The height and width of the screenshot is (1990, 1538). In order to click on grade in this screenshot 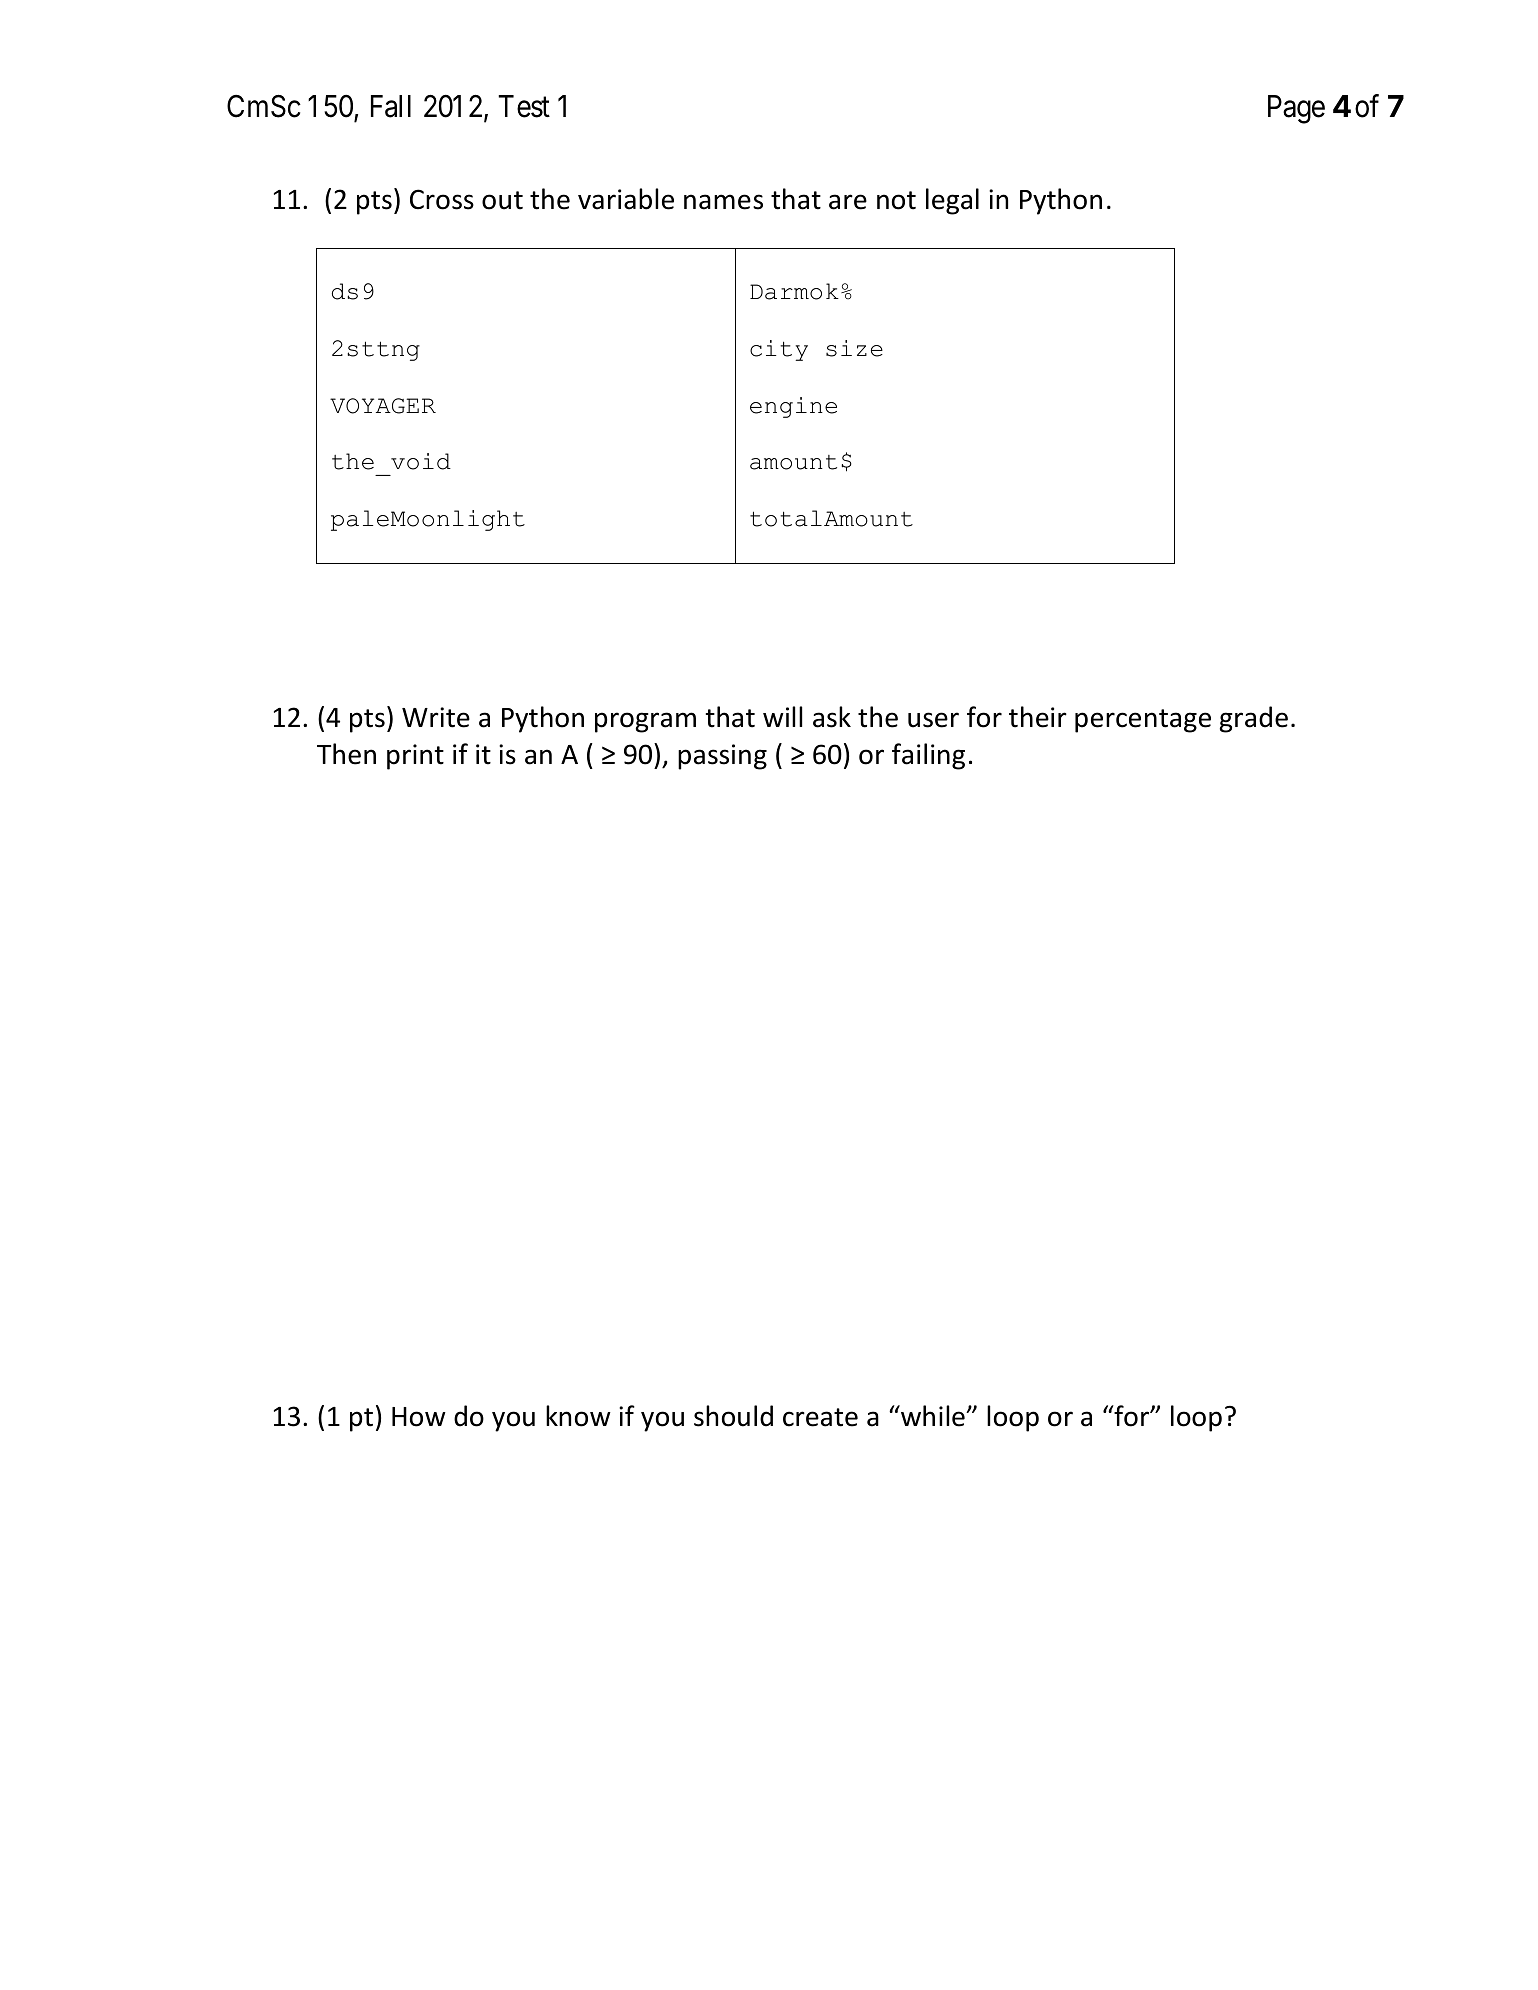, I will do `click(1254, 719)`.
